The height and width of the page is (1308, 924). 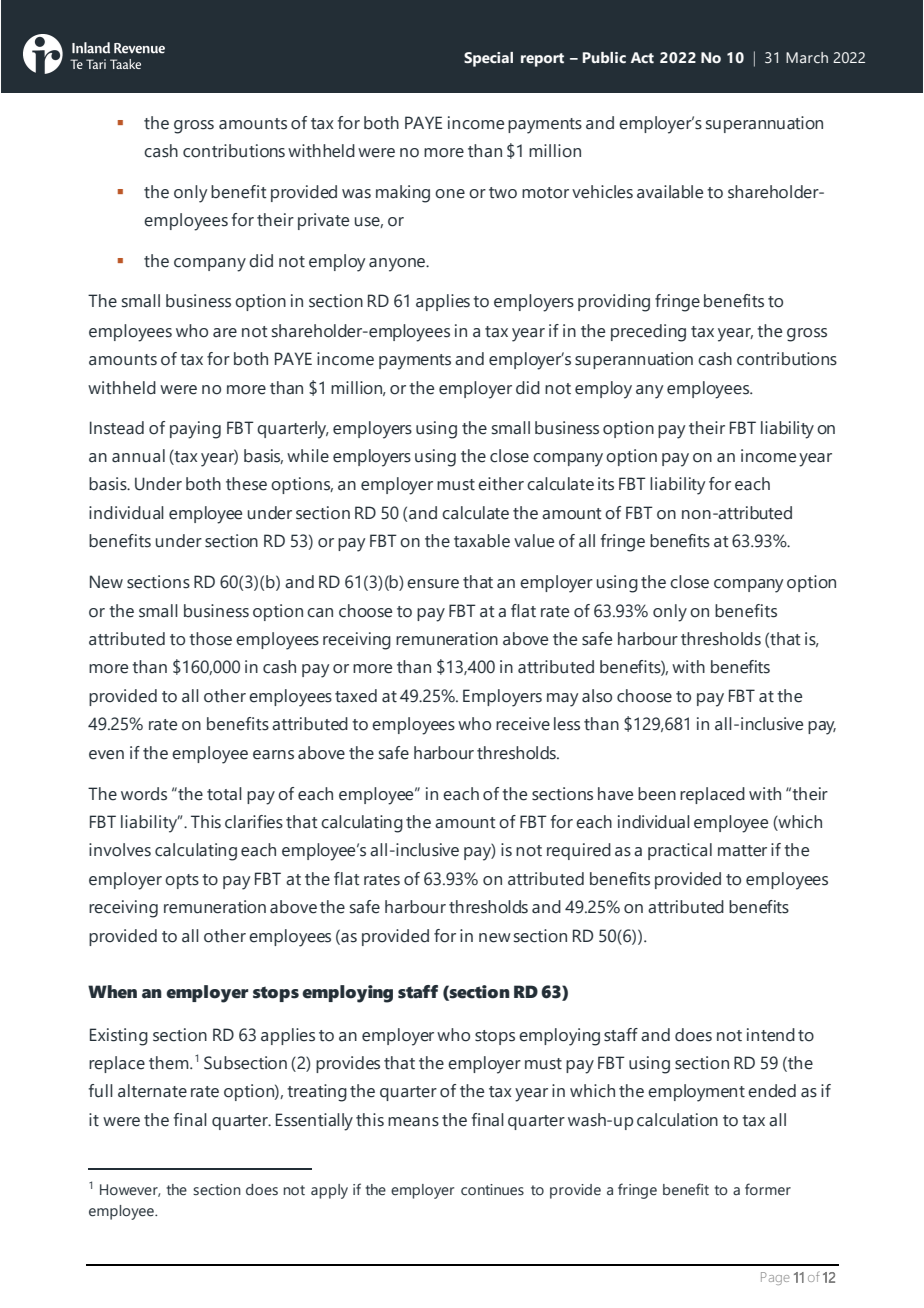 What do you see at coordinates (807, 58) in the page?
I see `March` at bounding box center [807, 58].
